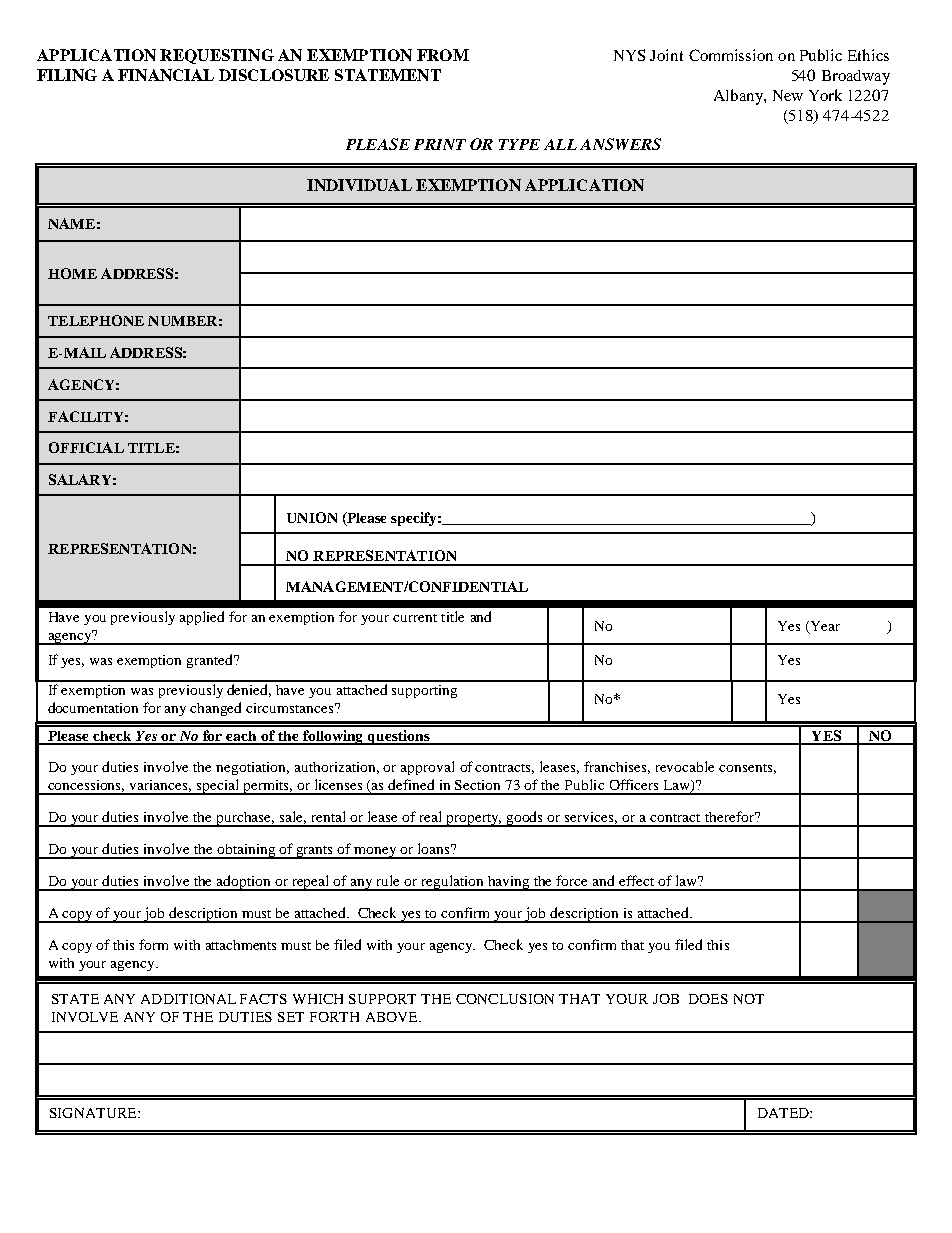 Image resolution: width=952 pixels, height=1233 pixels. What do you see at coordinates (96, 320) in the screenshot?
I see `TELEPHONE` at bounding box center [96, 320].
